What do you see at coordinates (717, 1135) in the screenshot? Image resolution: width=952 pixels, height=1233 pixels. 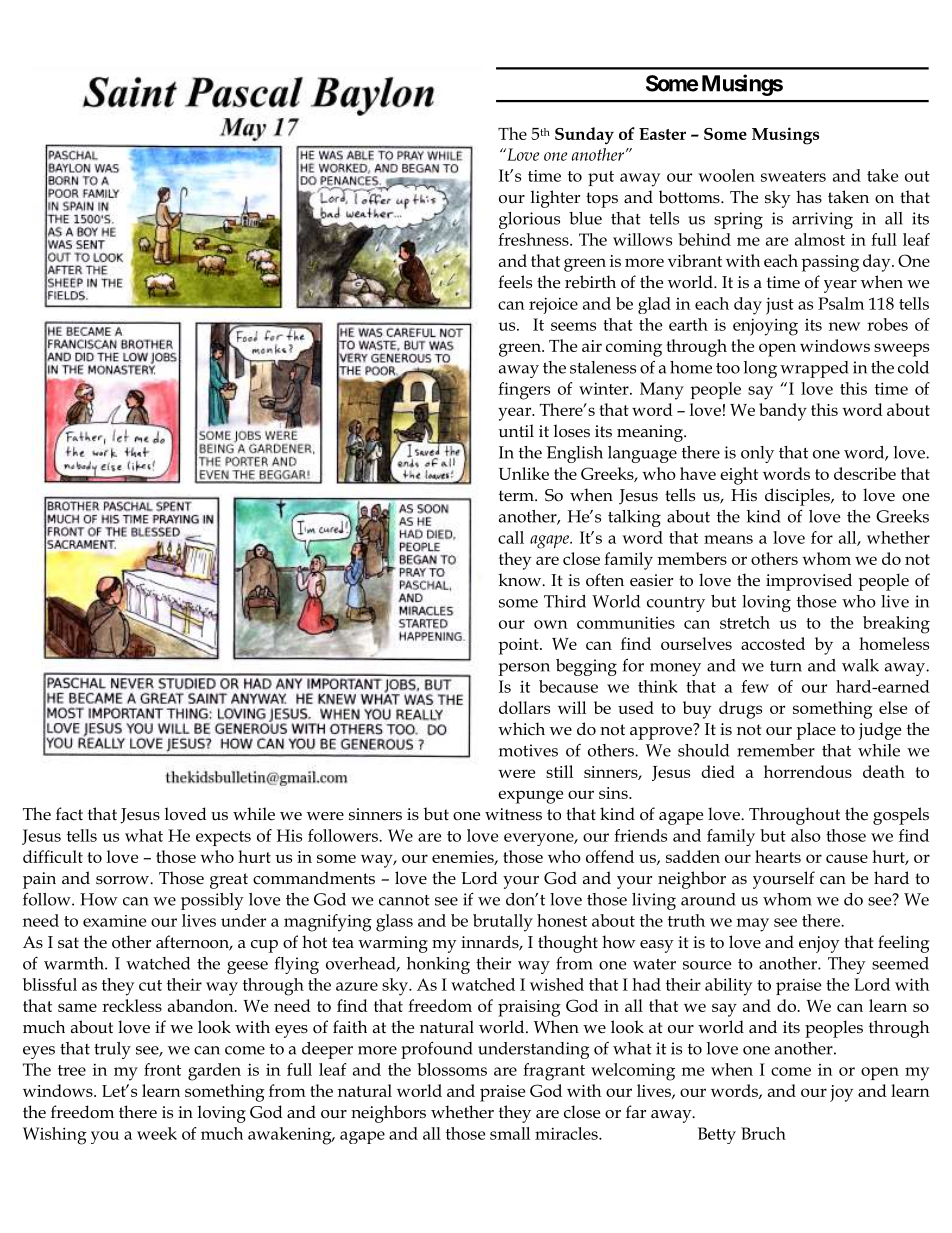 I see `Betty` at bounding box center [717, 1135].
